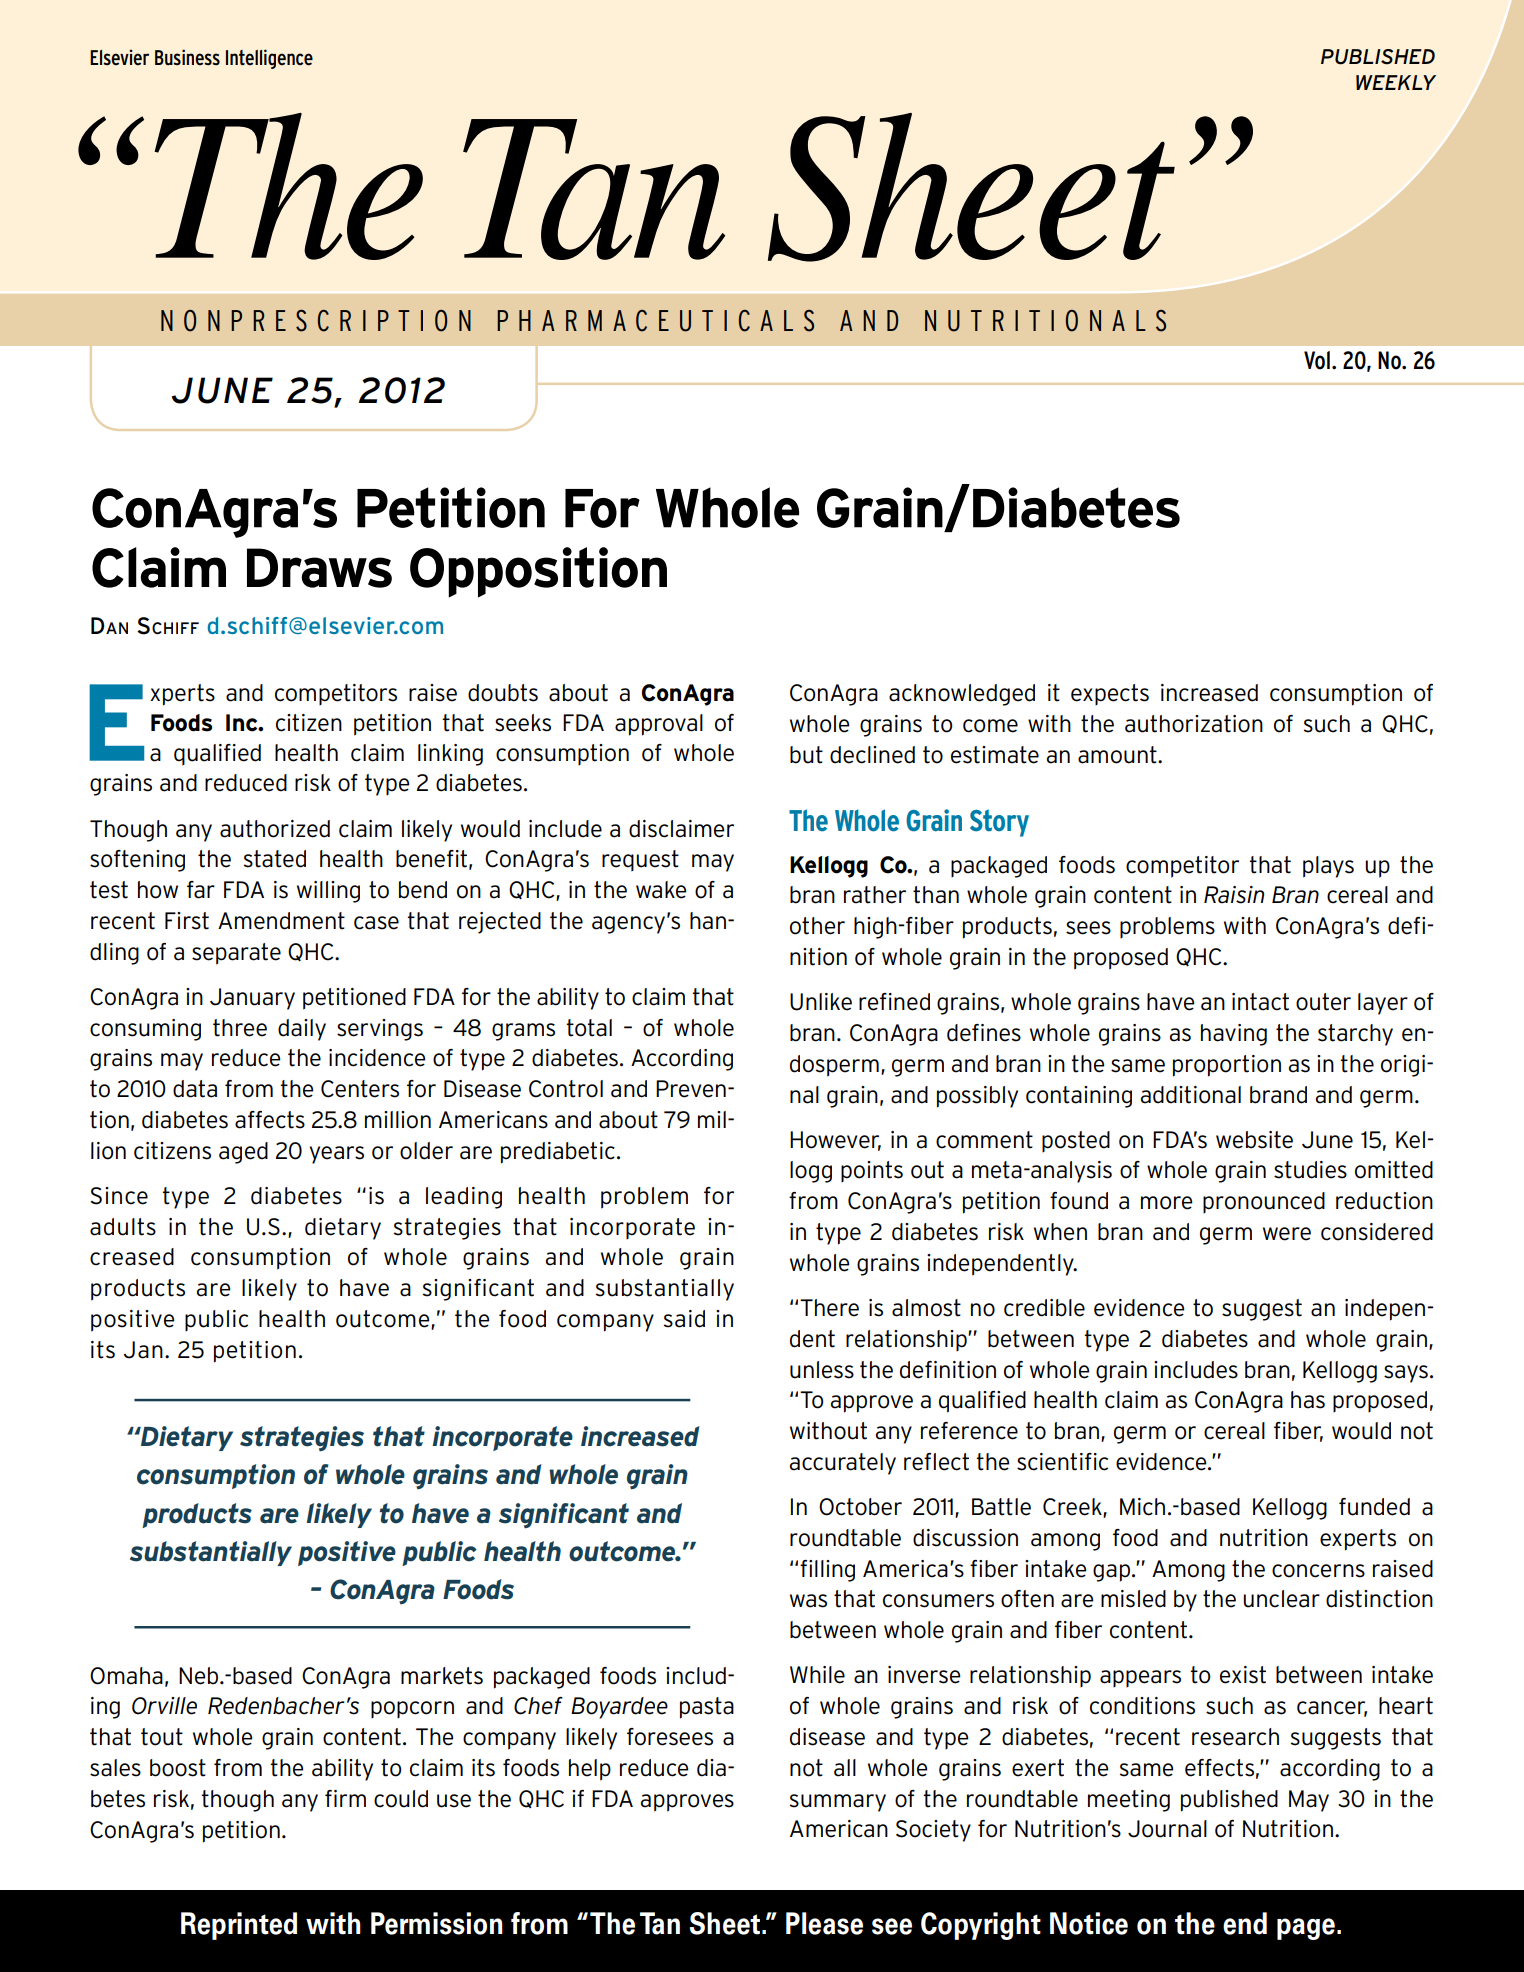 The image size is (1524, 1972). What do you see at coordinates (1318, 1571) in the screenshot?
I see `concerns` at bounding box center [1318, 1571].
